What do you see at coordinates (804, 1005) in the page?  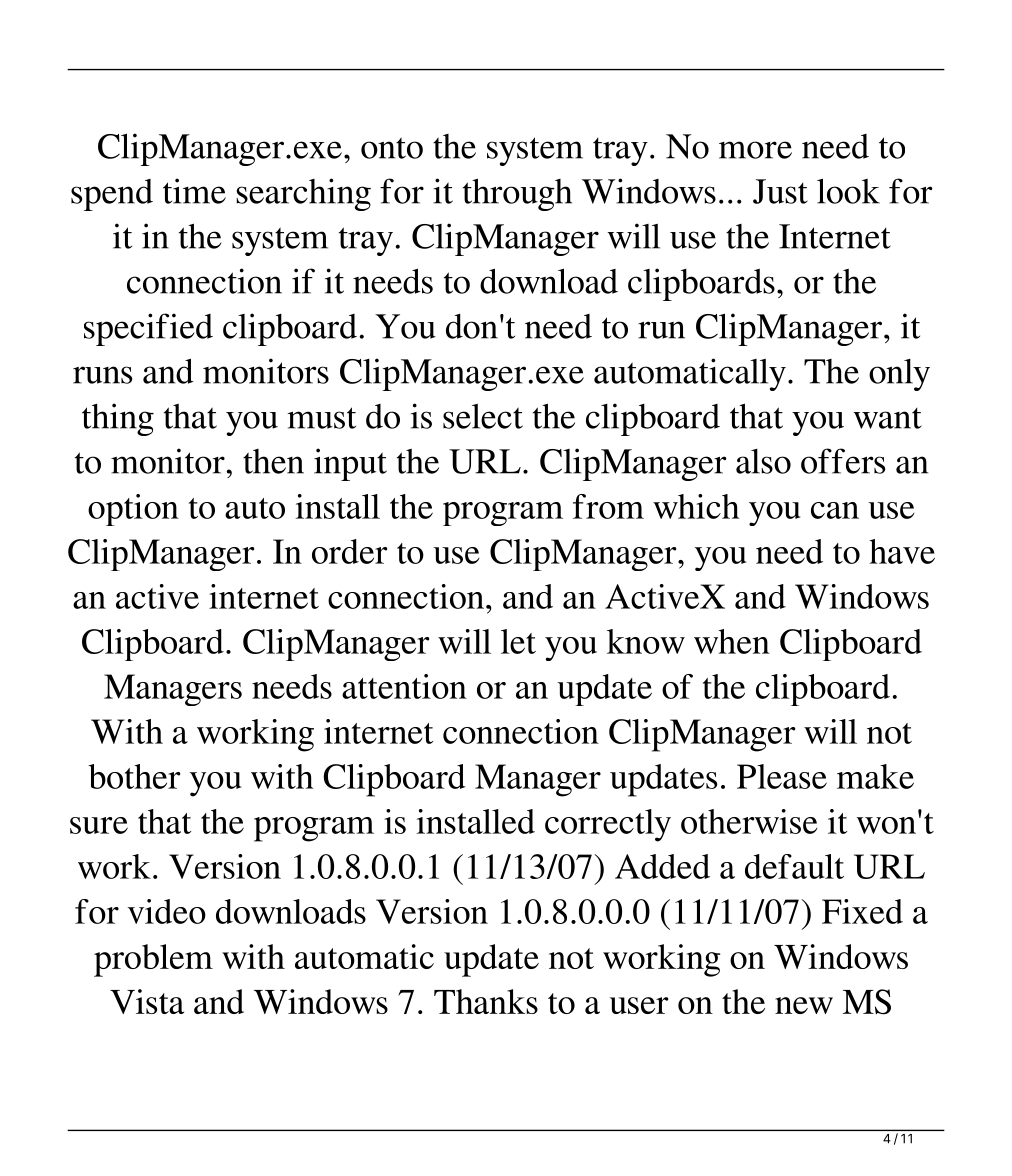 I see `new` at bounding box center [804, 1005].
